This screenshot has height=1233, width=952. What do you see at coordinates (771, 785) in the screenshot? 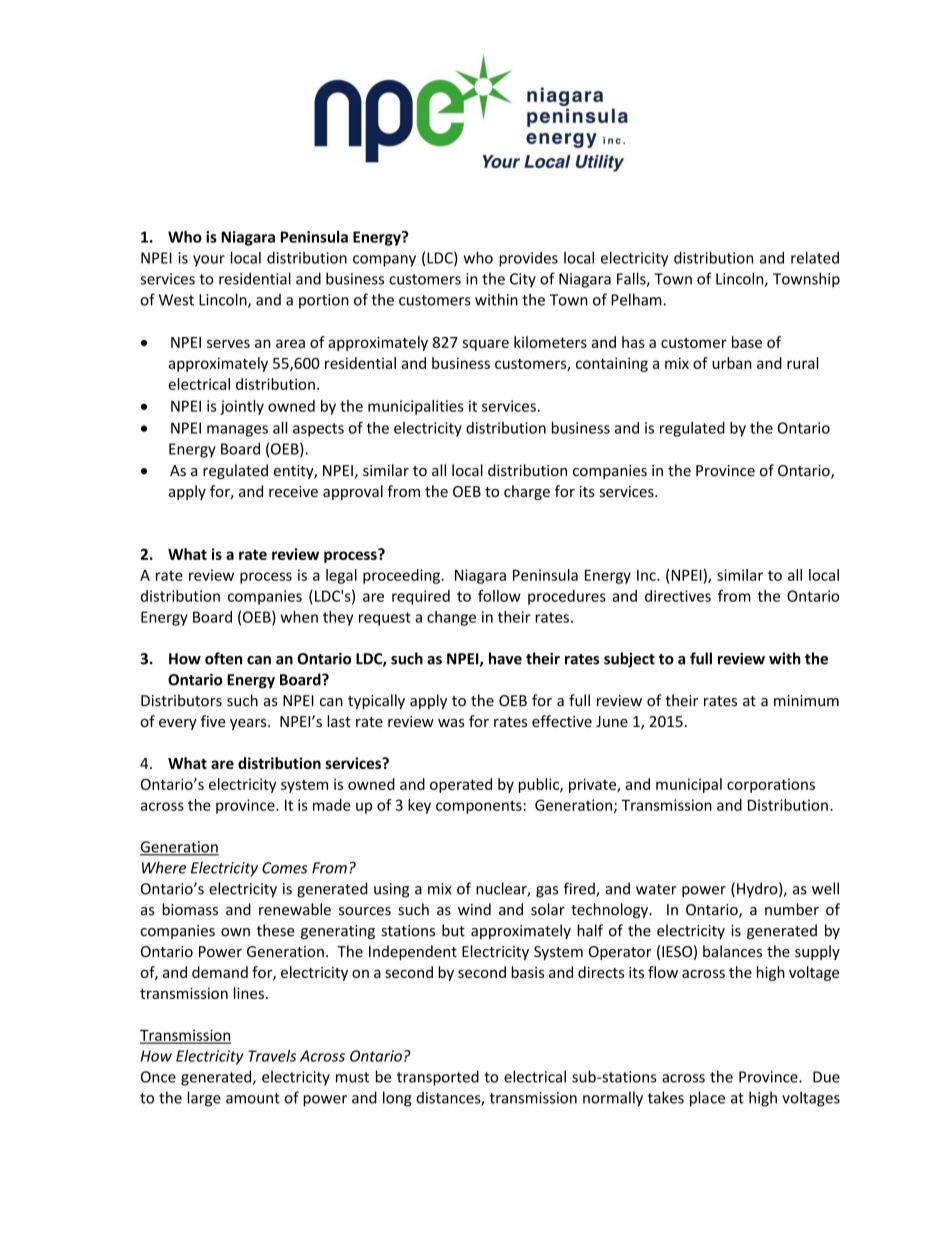
I see `corporations` at bounding box center [771, 785].
